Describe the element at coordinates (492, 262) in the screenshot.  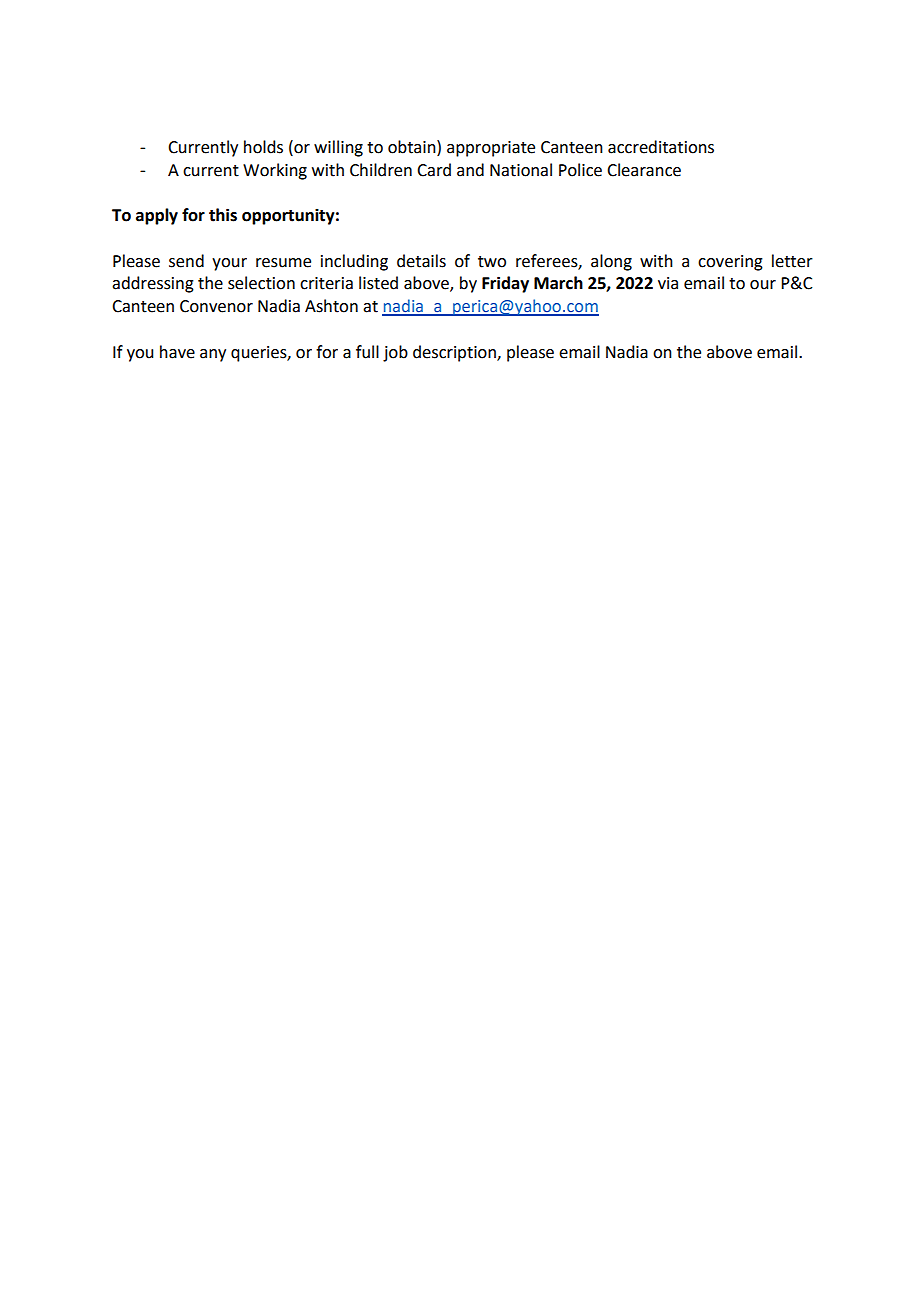
I see `two` at that location.
